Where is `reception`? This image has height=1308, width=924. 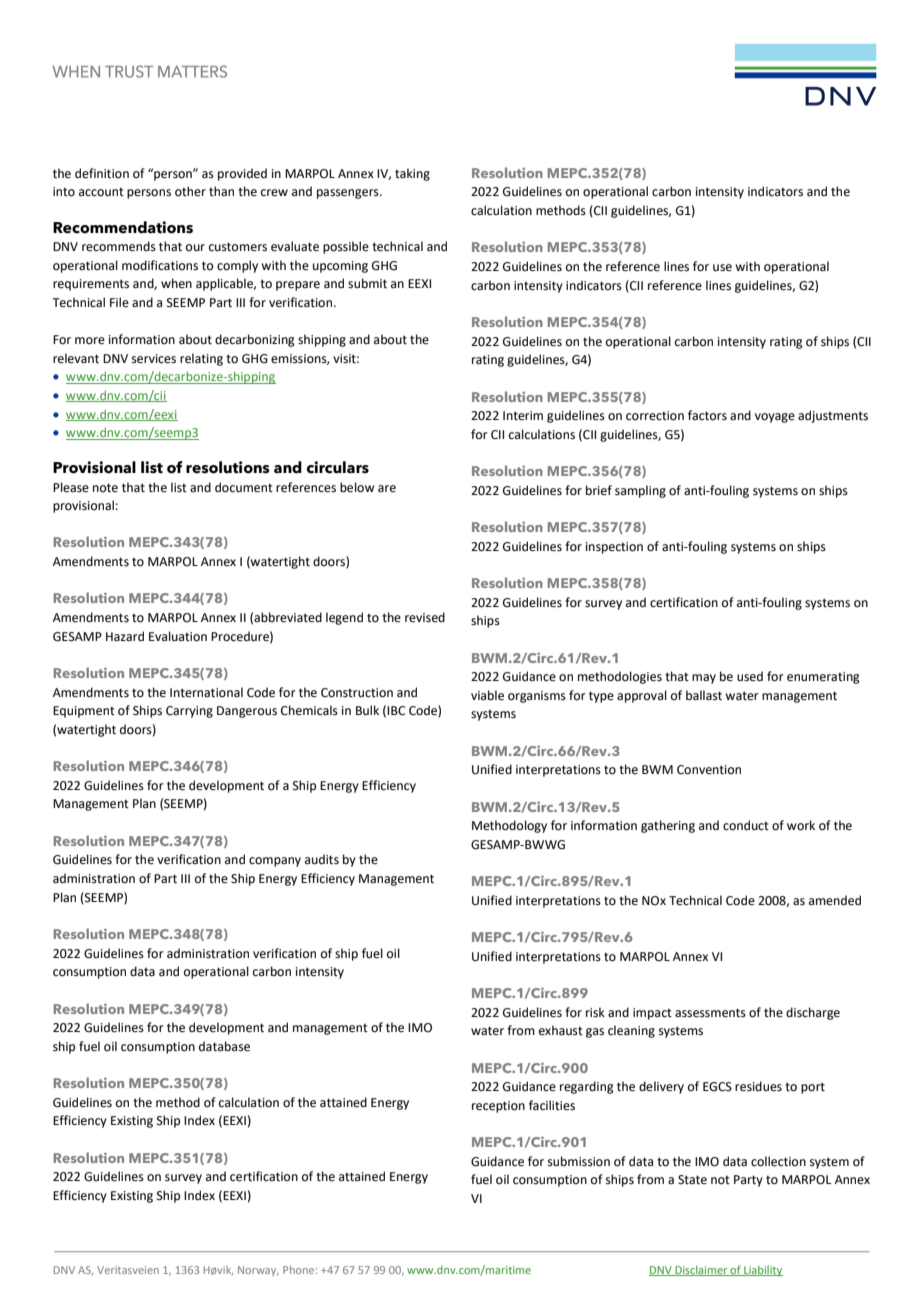 reception is located at coordinates (498, 1107).
